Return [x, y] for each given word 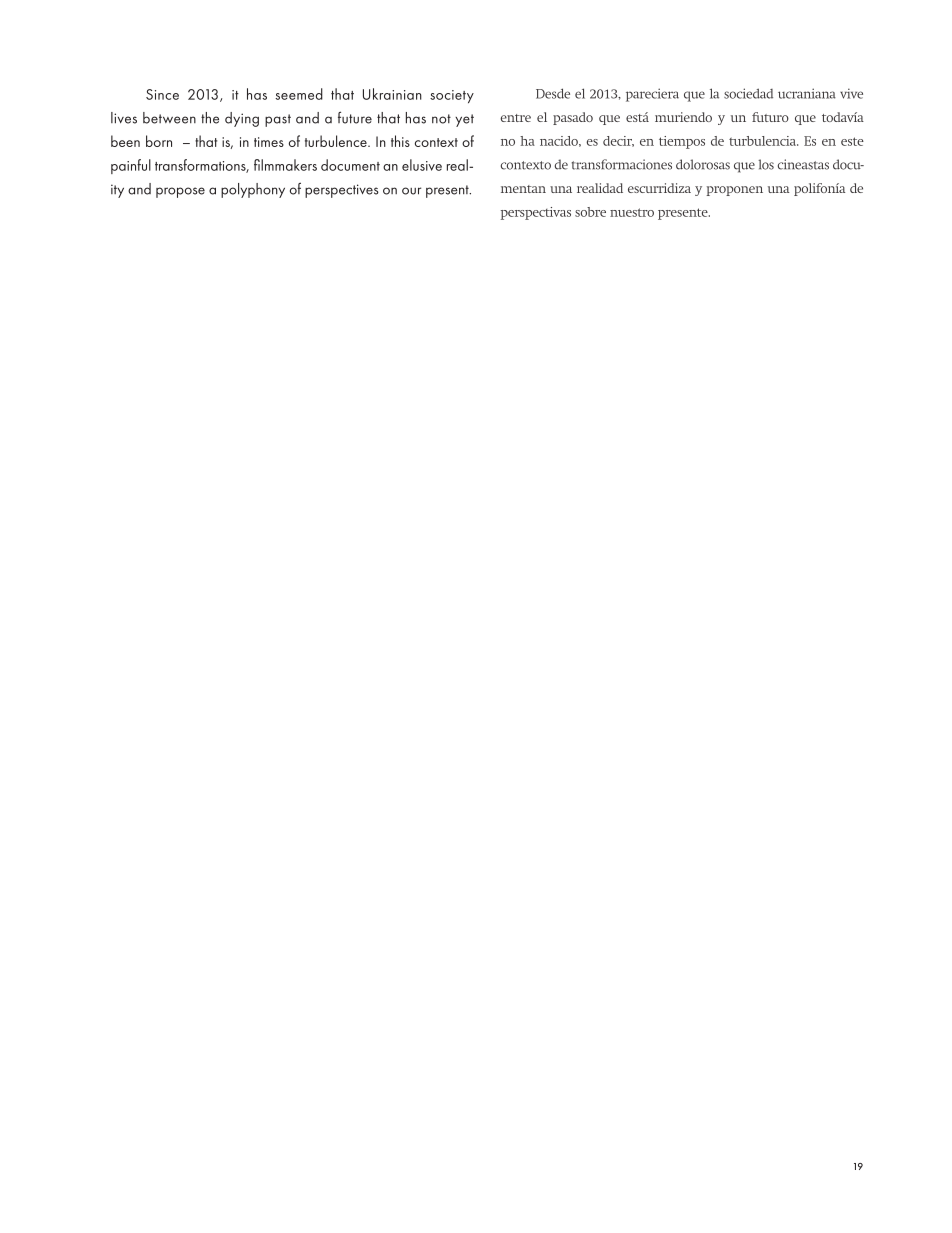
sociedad [748, 93]
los [766, 164]
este [852, 141]
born [159, 141]
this [400, 141]
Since [162, 94]
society [452, 96]
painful [131, 166]
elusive [422, 165]
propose [180, 192]
